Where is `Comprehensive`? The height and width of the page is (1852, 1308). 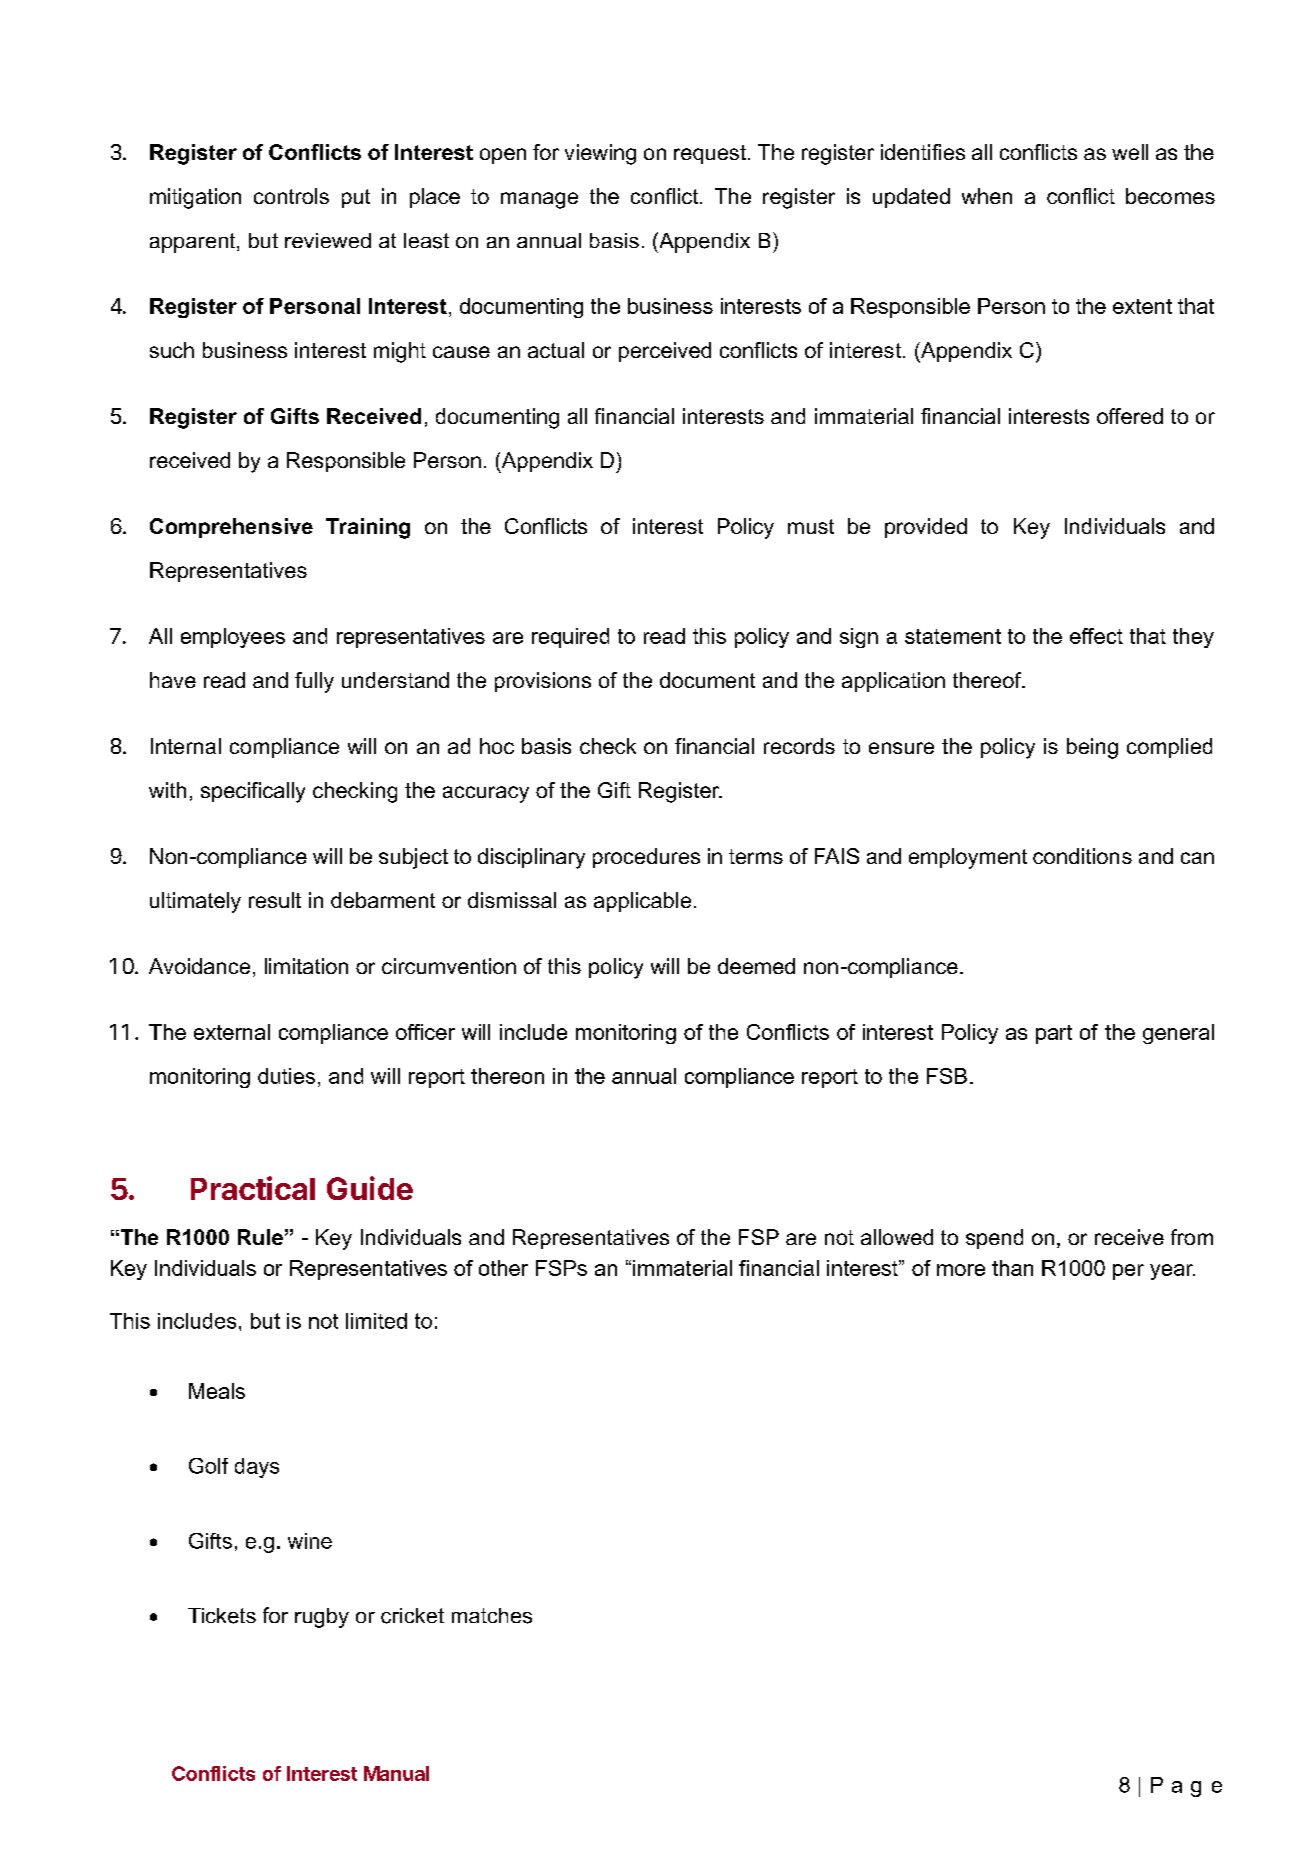 Comprehensive is located at coordinates (231, 528).
